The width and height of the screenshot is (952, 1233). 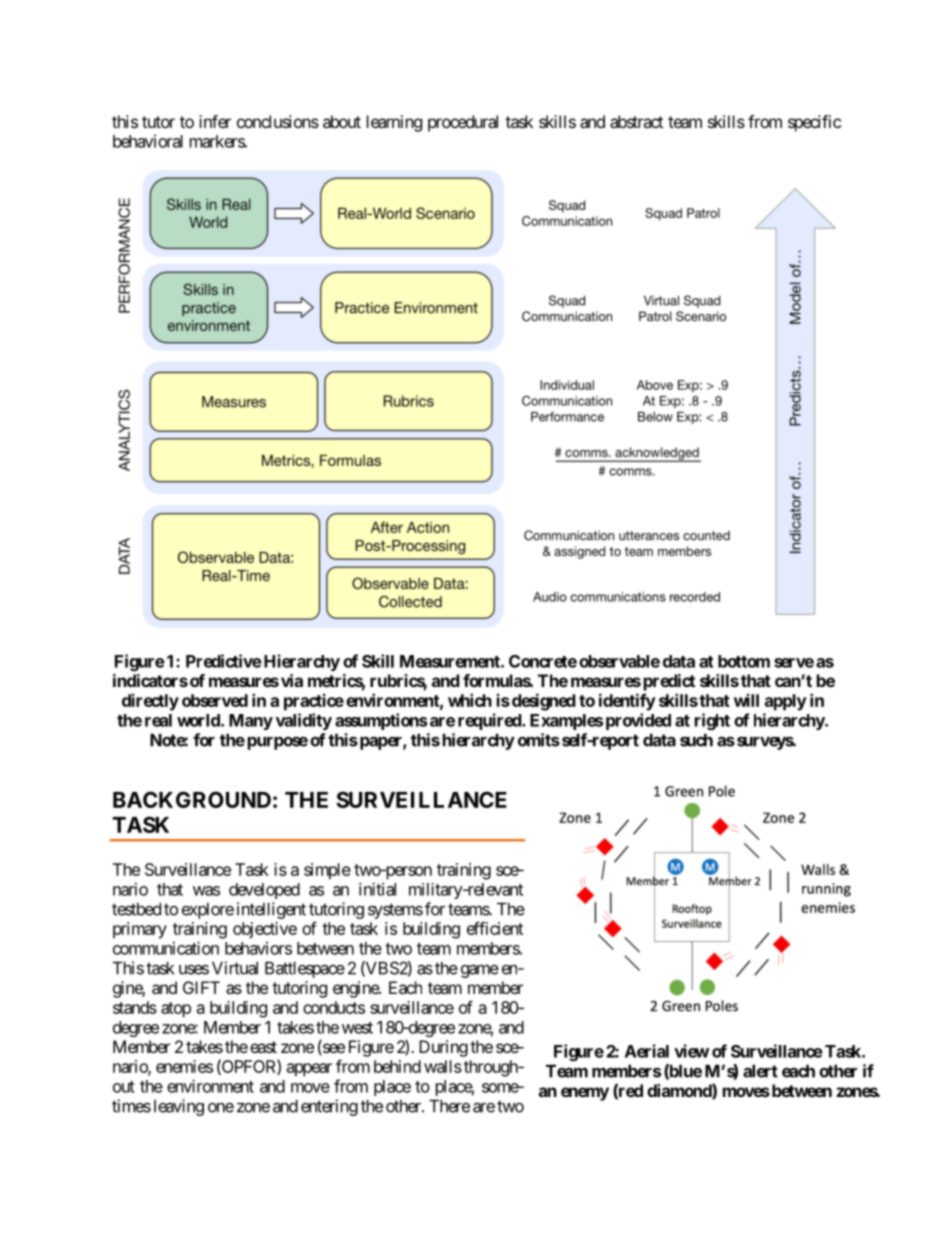 I want to click on walls, so click(x=443, y=1066).
